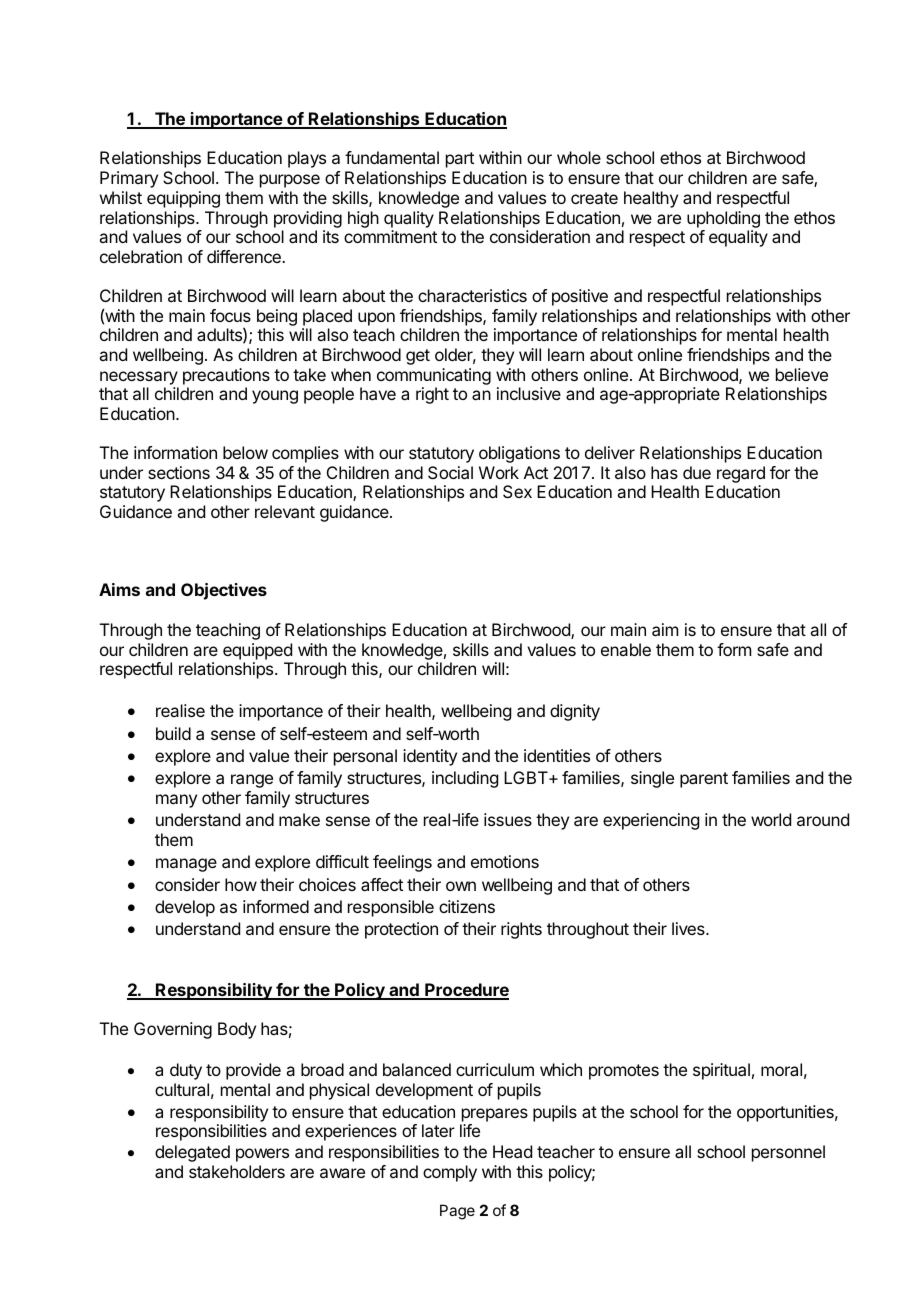 Image resolution: width=924 pixels, height=1307 pixels. What do you see at coordinates (183, 199) in the image?
I see `equipping` at bounding box center [183, 199].
